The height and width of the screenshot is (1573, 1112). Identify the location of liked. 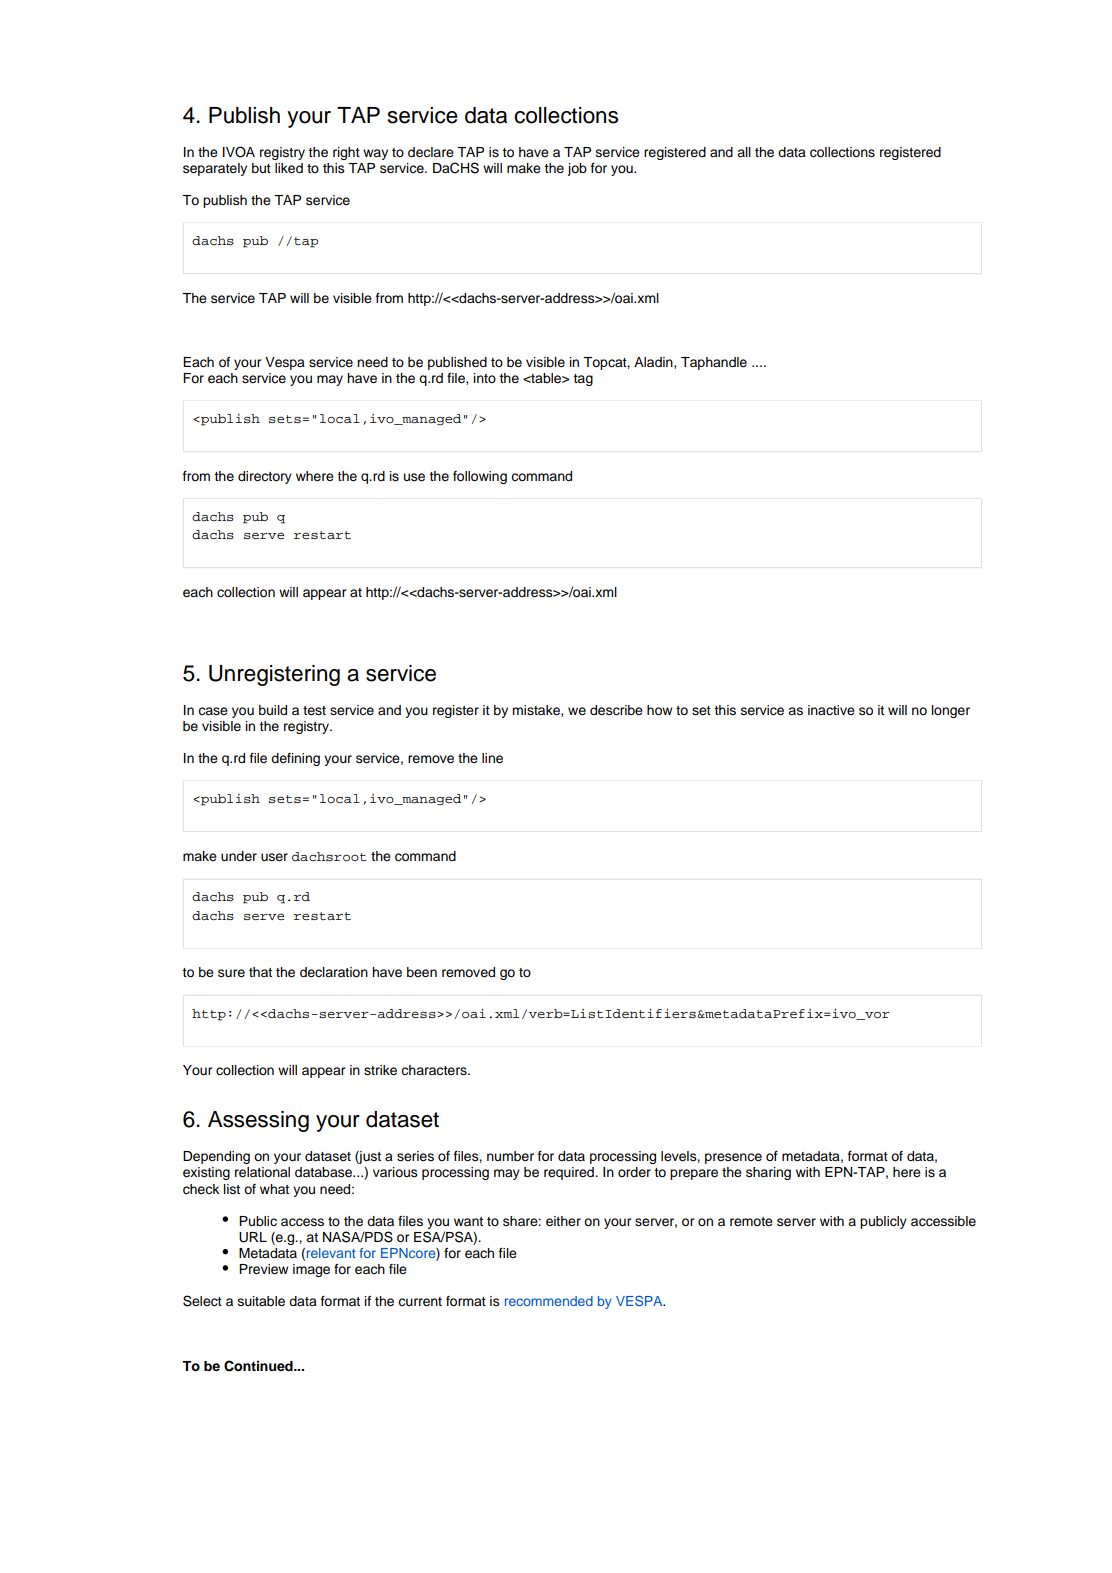
(289, 168).
